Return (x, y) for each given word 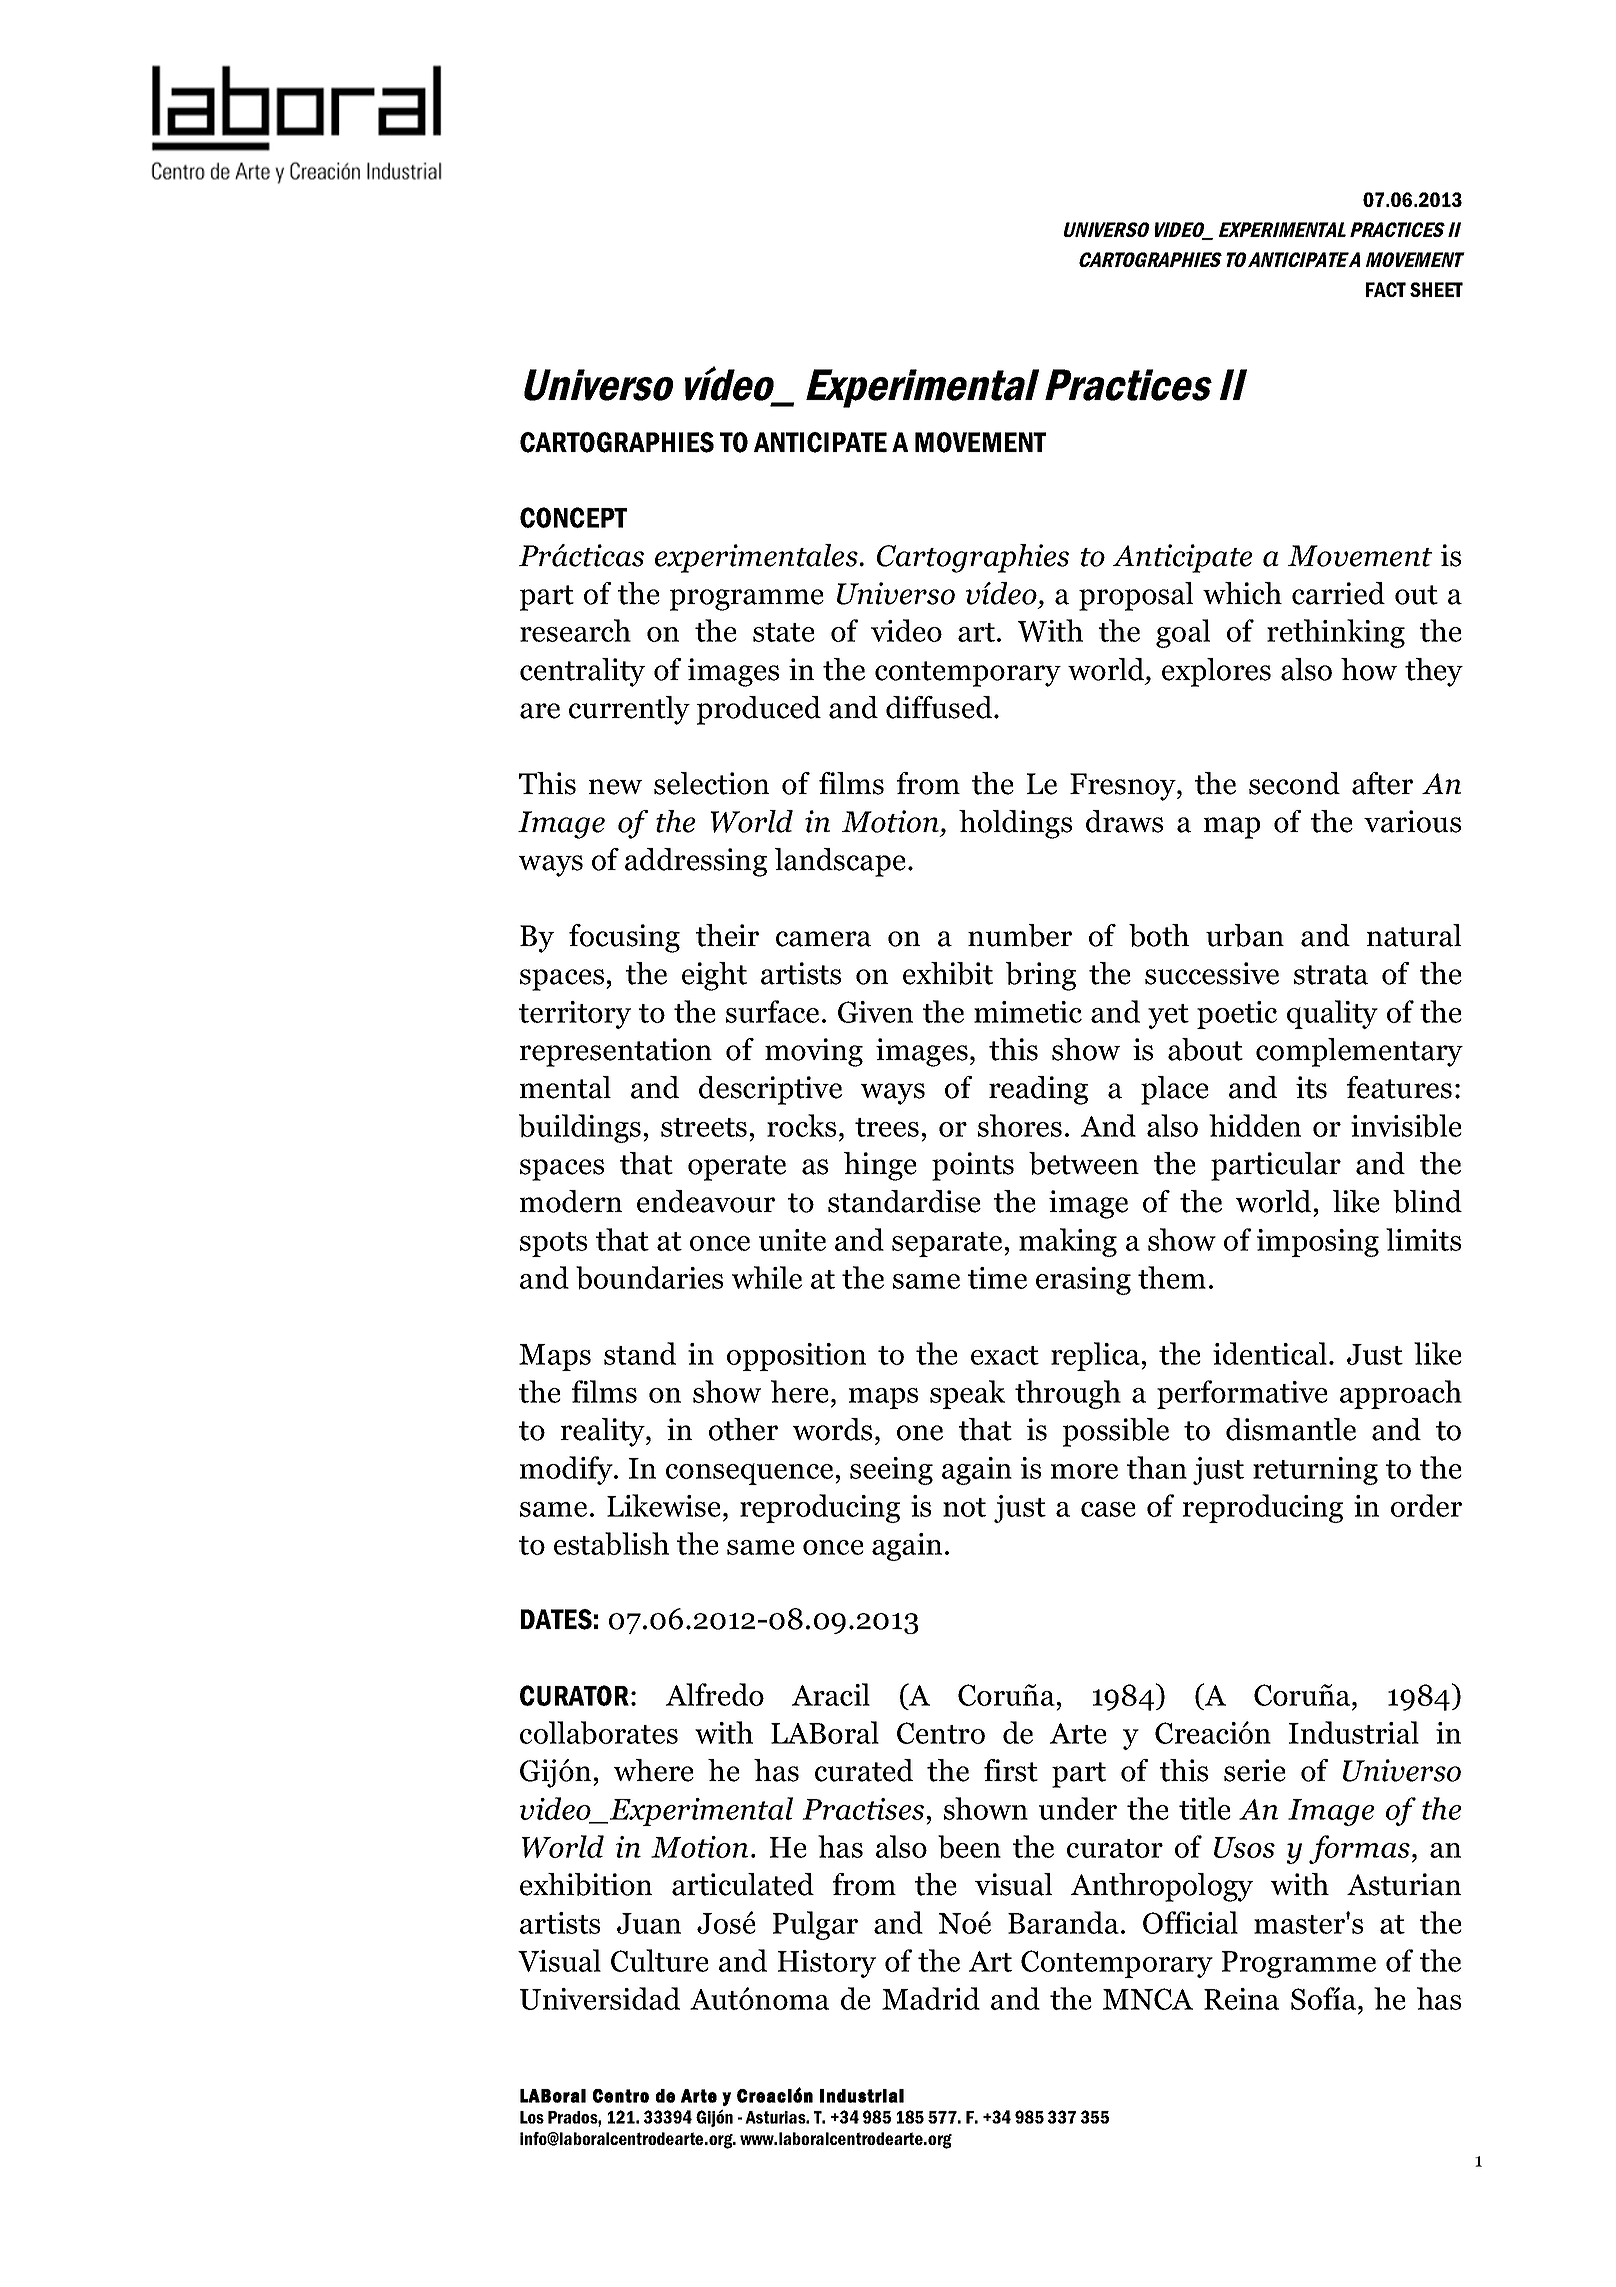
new (615, 787)
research (575, 630)
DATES (556, 1619)
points (973, 1166)
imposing (1318, 1243)
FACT (1386, 289)
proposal (1136, 596)
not (964, 1507)
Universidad (600, 1998)
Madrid (931, 1998)
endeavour (706, 1201)
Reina (1241, 1999)
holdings (1015, 824)
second (1294, 783)
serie (1255, 1770)
